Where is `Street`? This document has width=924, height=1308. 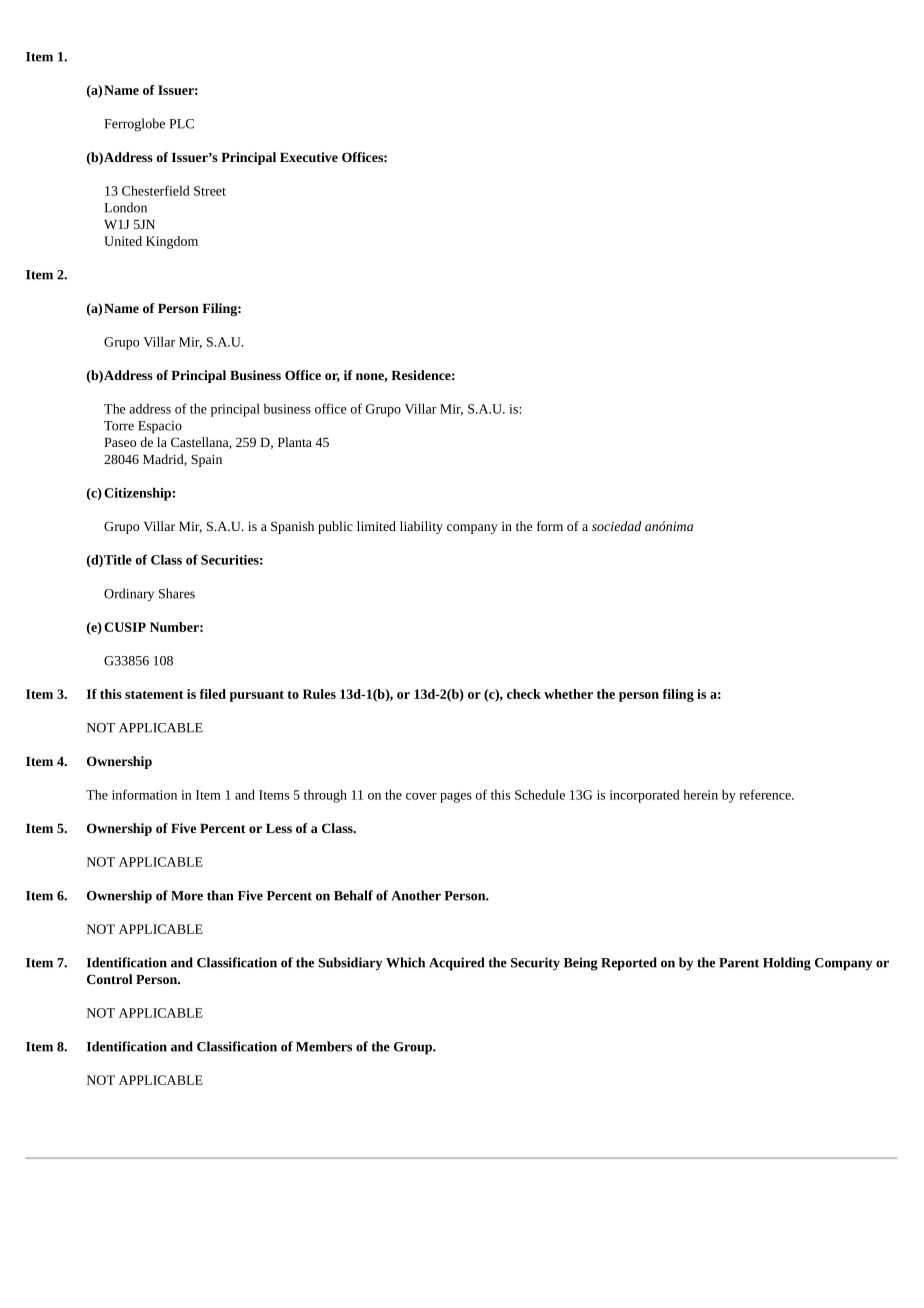
Street is located at coordinates (210, 191).
